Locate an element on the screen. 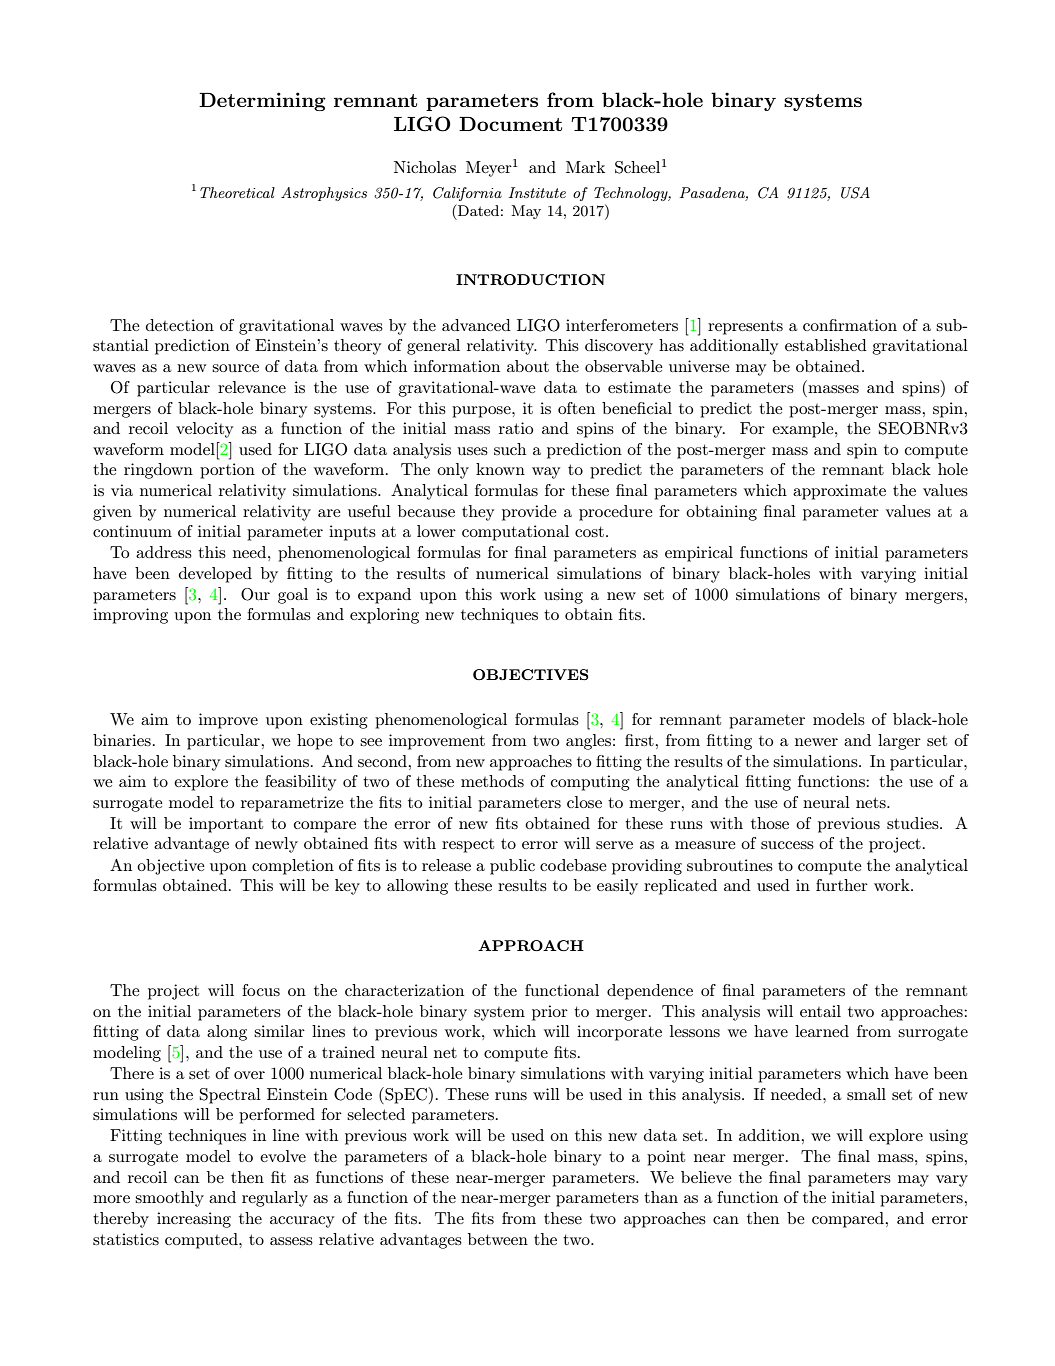 Image resolution: width=1055 pixels, height=1366 pixels. purpose is located at coordinates (482, 412).
